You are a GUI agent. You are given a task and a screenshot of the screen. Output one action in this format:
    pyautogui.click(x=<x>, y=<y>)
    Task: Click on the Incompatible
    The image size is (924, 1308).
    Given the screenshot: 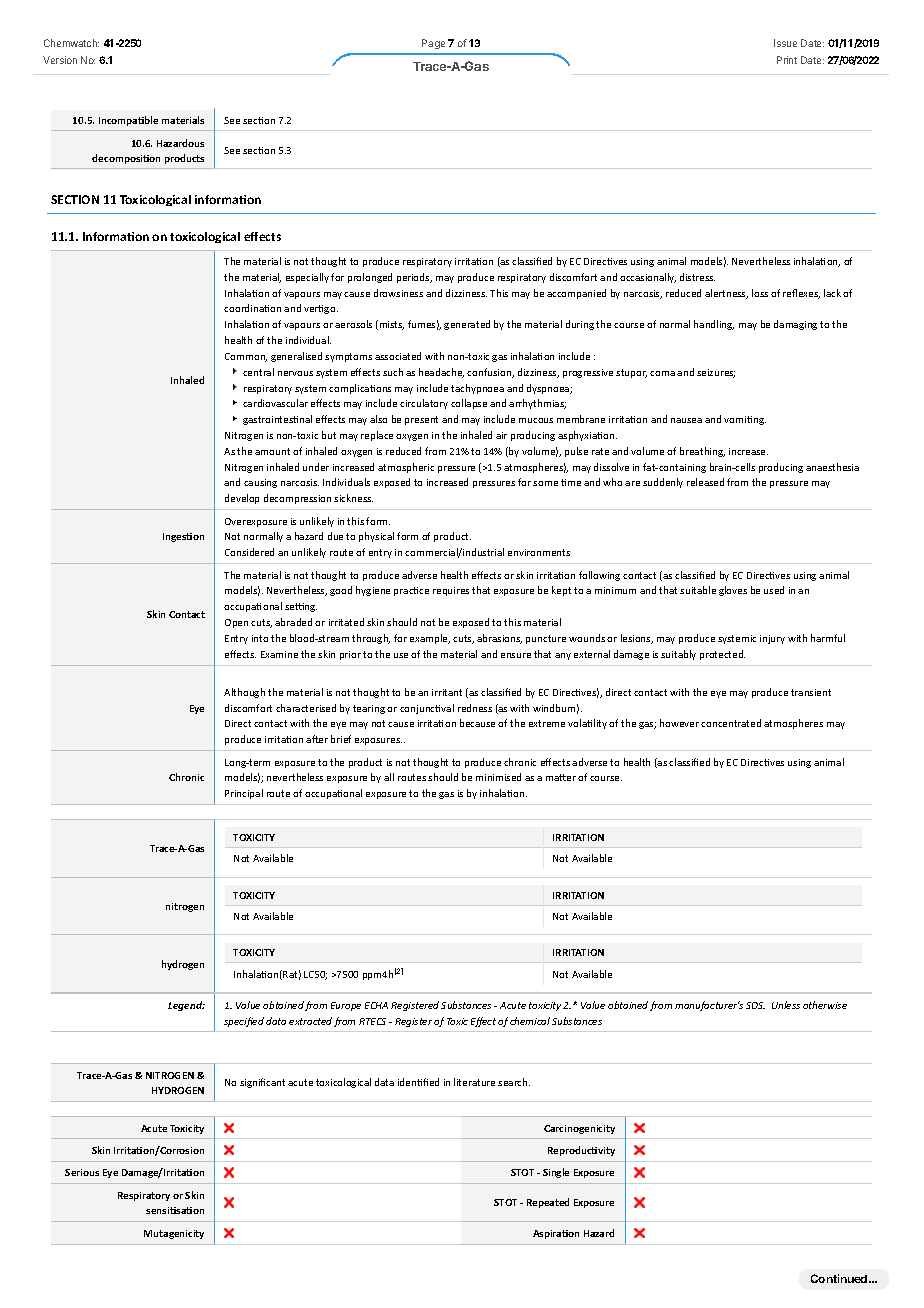 What is the action you would take?
    pyautogui.click(x=128, y=121)
